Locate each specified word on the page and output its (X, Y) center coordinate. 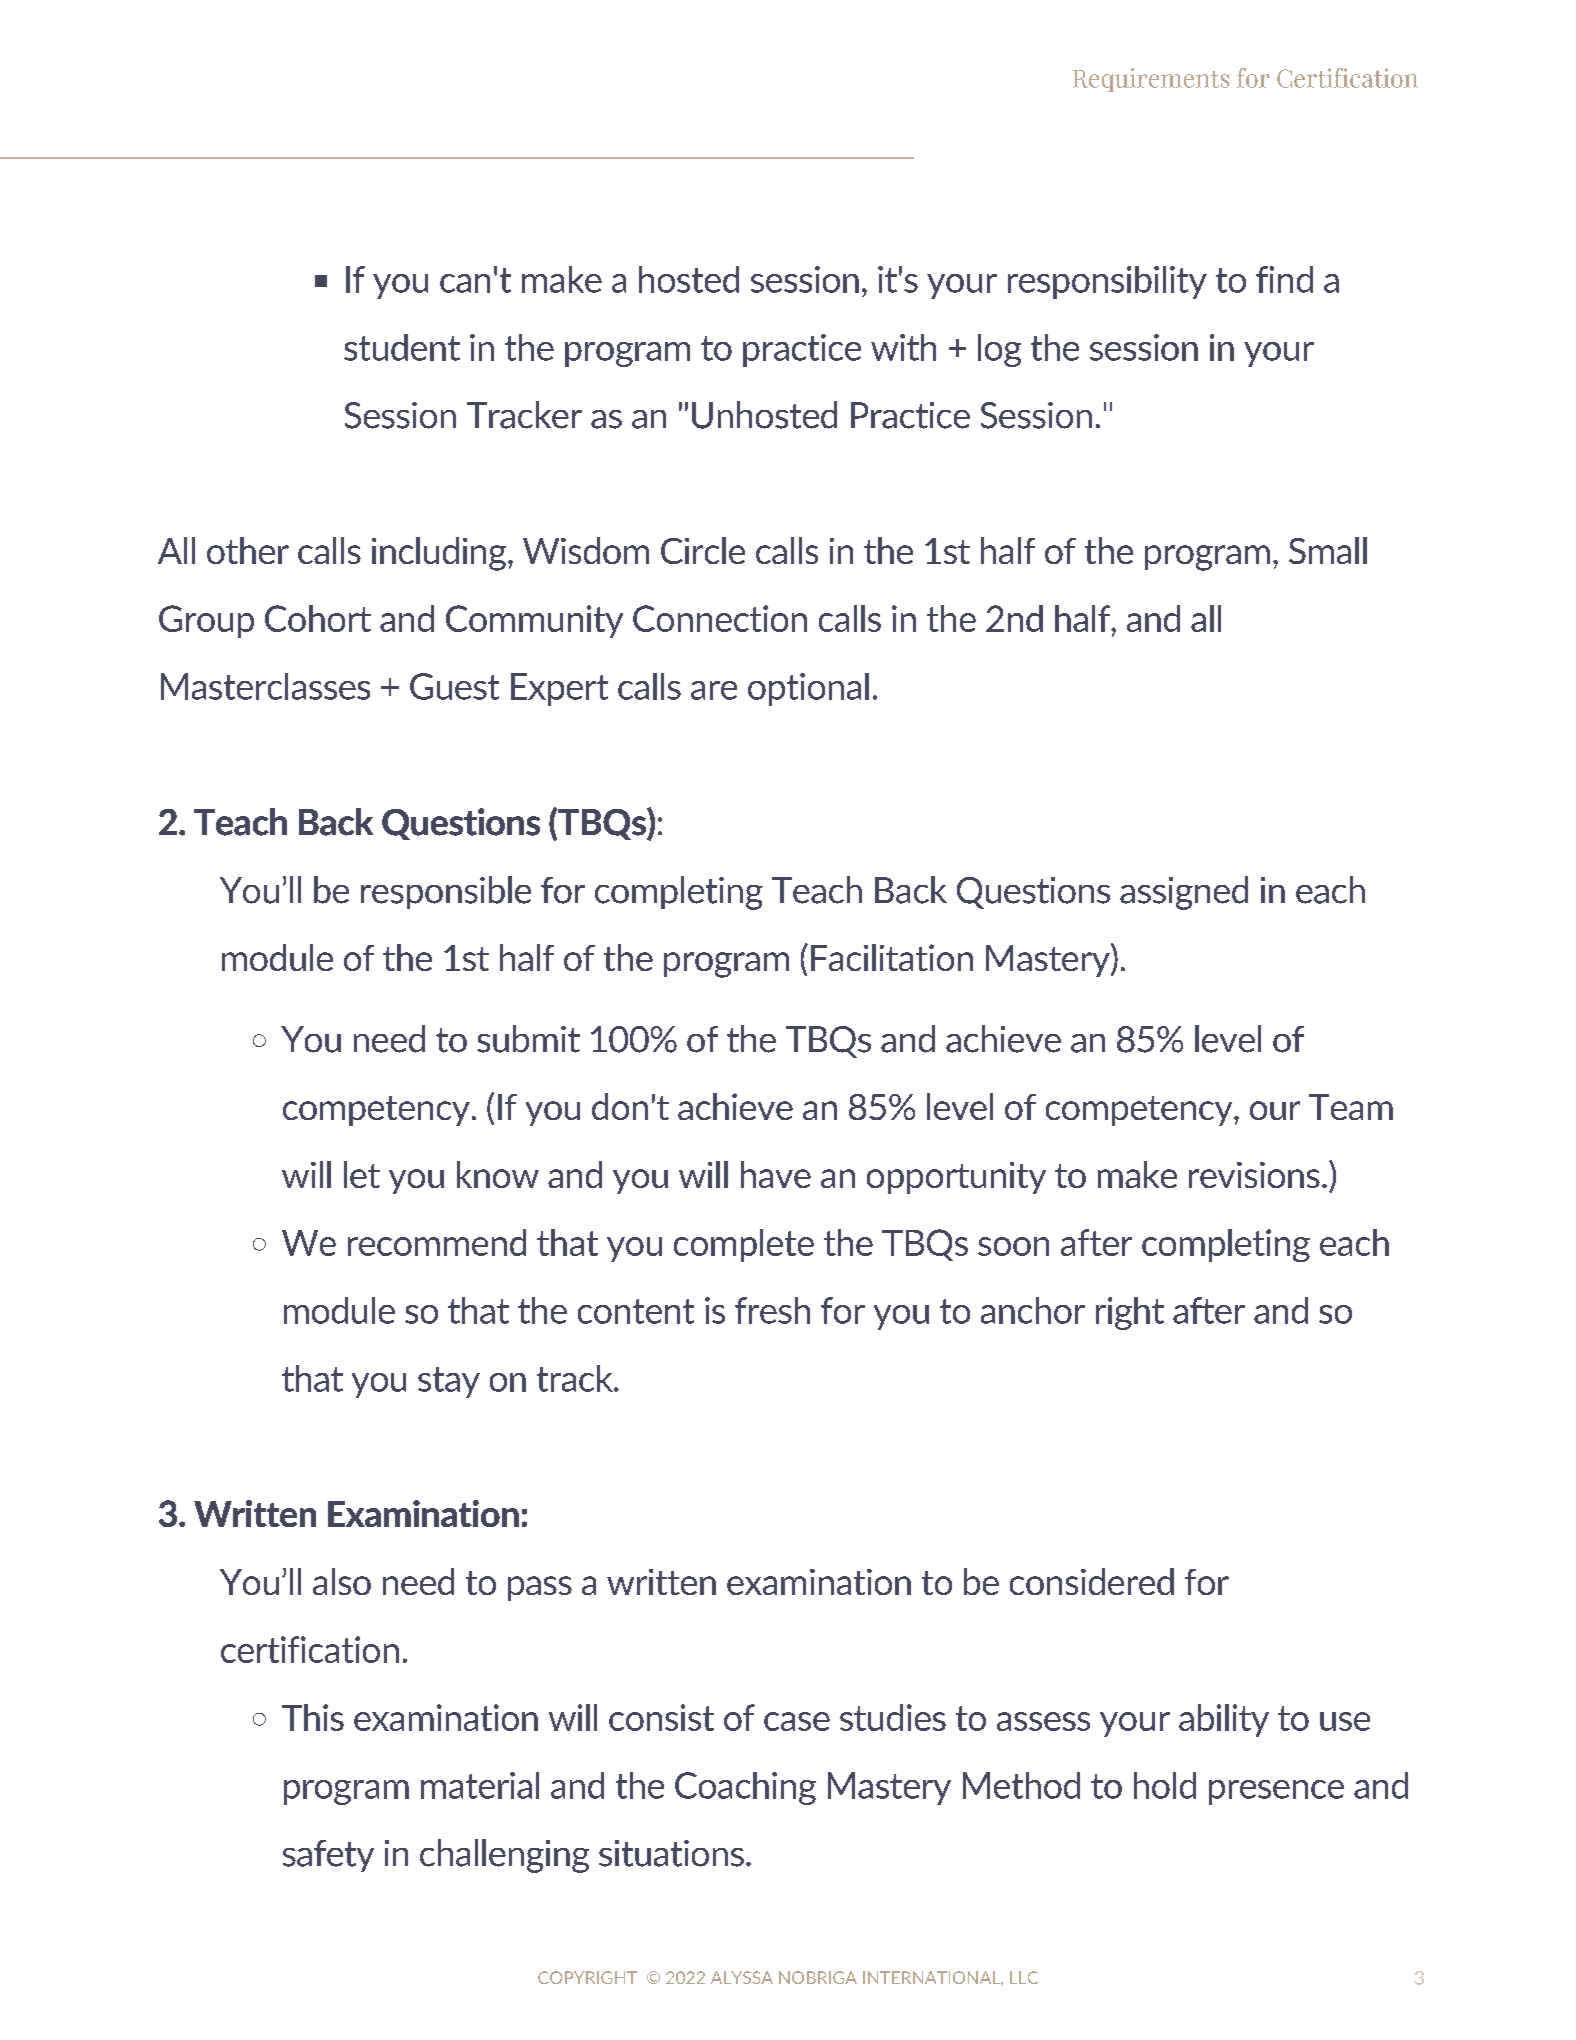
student (402, 347)
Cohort (318, 618)
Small (1328, 550)
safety (328, 1856)
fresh (772, 1310)
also (342, 1581)
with (903, 347)
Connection (720, 618)
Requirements (1151, 80)
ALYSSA (742, 1977)
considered (1092, 1581)
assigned (1184, 893)
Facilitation (892, 957)
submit (528, 1039)
